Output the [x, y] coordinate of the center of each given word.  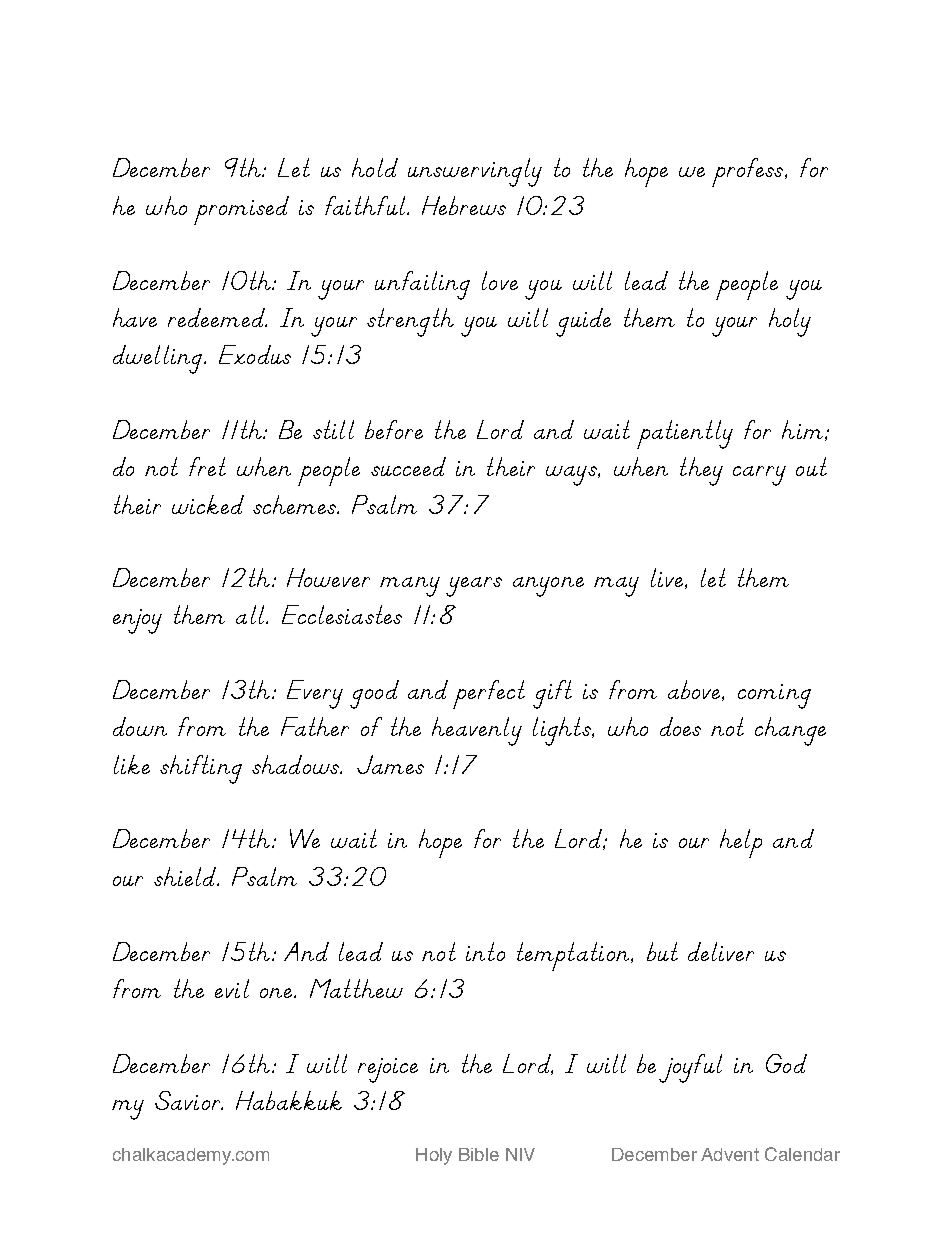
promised [241, 210]
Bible [479, 1154]
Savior [189, 1100]
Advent [730, 1154]
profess [749, 172]
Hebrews [464, 205]
